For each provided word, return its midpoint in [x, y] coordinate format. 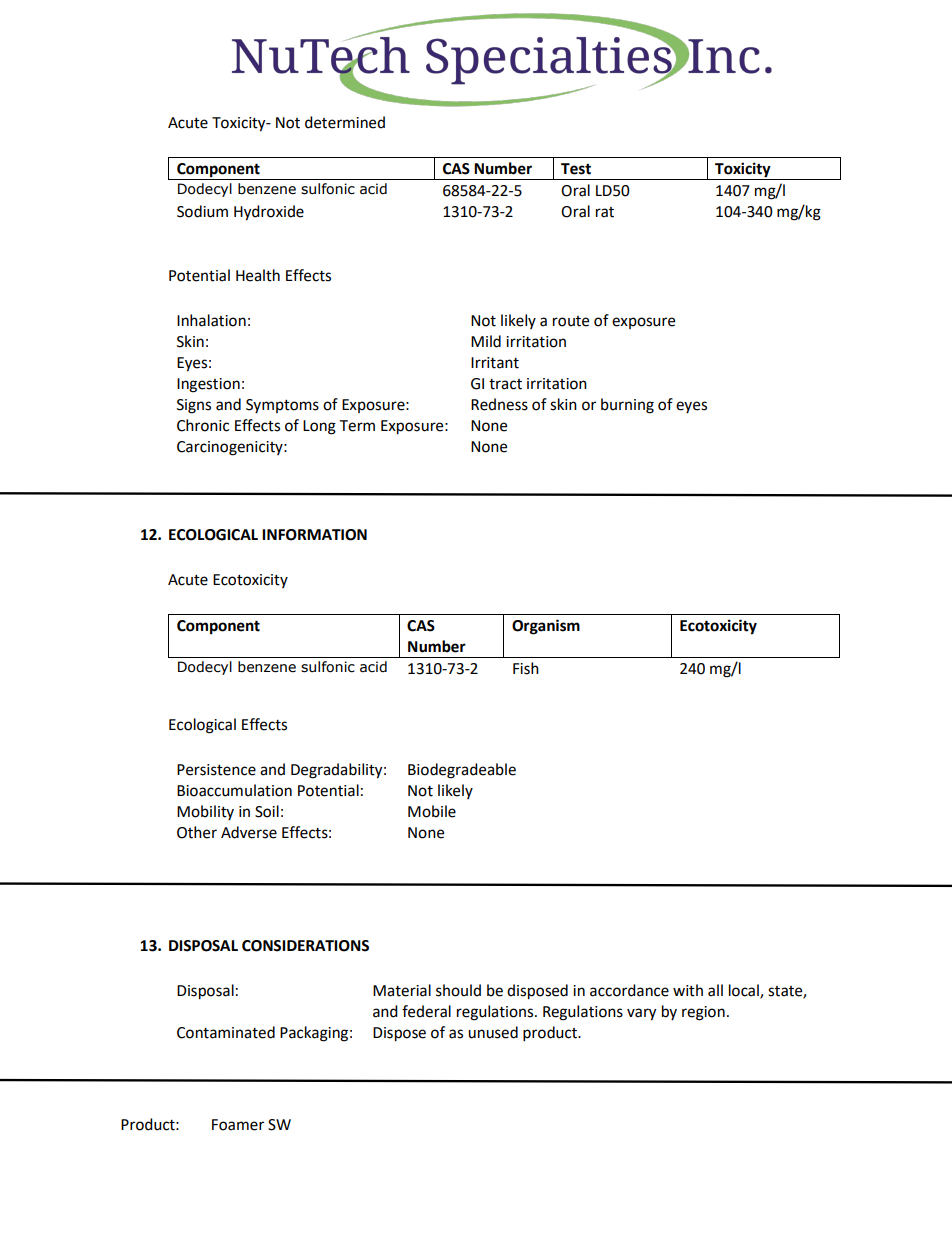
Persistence [216, 770]
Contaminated [226, 1032]
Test [576, 169]
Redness [499, 404]
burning [627, 406]
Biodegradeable [462, 771]
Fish [526, 668]
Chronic [203, 425]
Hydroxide [269, 213]
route [571, 321]
